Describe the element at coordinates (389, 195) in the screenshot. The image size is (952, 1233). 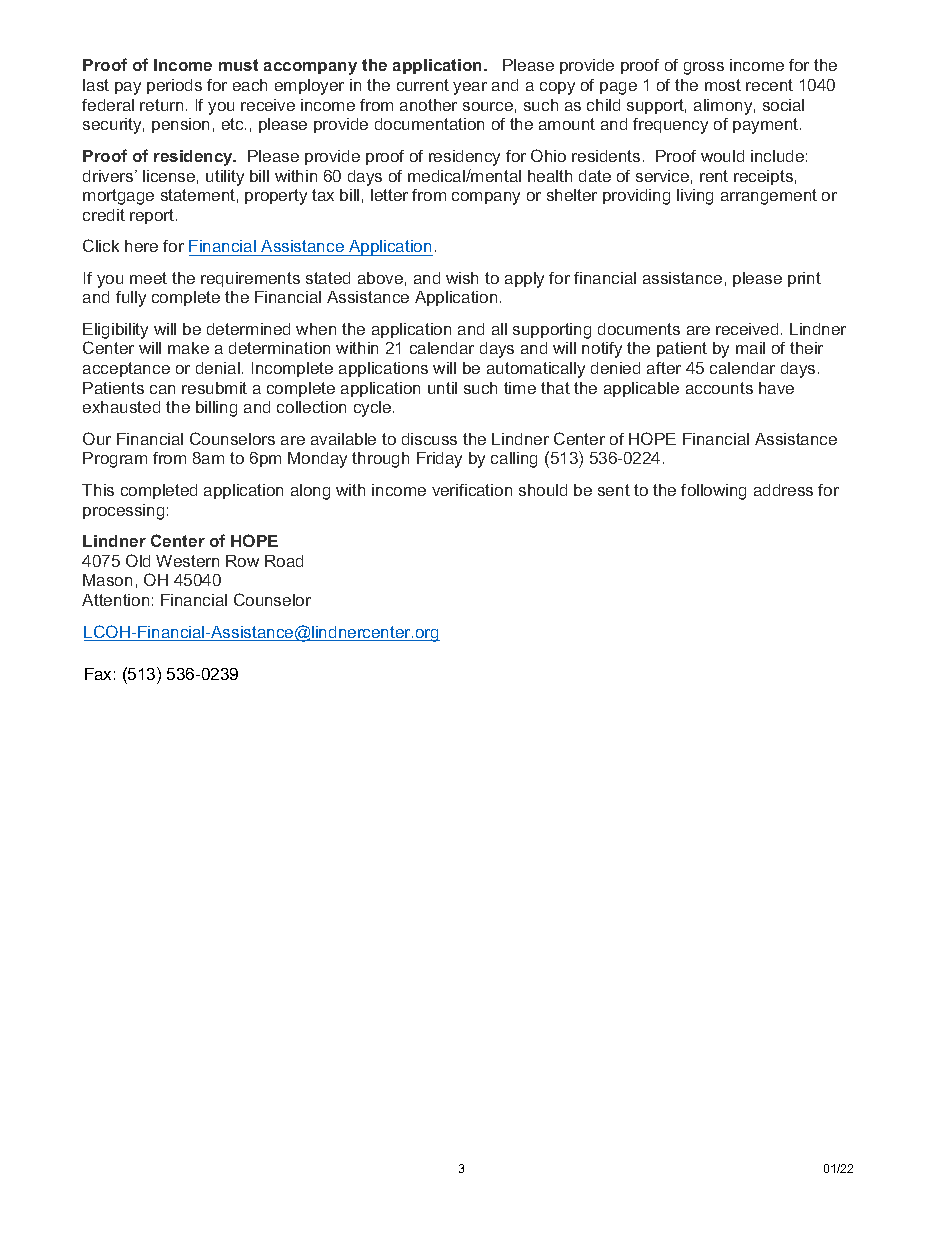
I see `letter` at that location.
